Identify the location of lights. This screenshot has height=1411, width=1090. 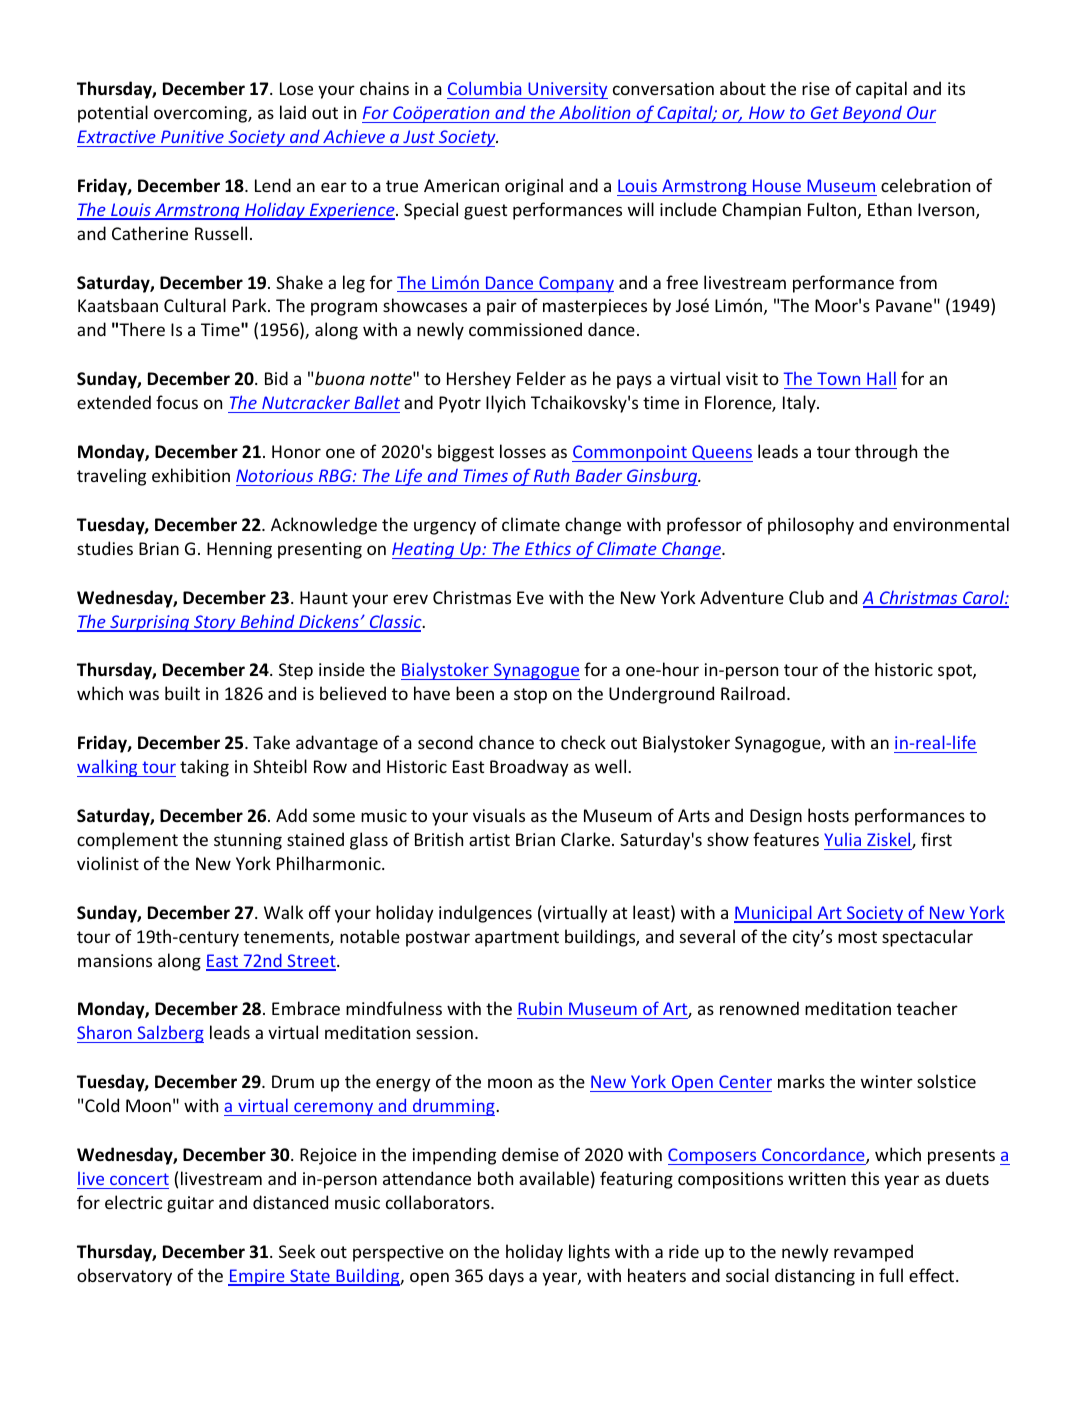
(589, 1253).
